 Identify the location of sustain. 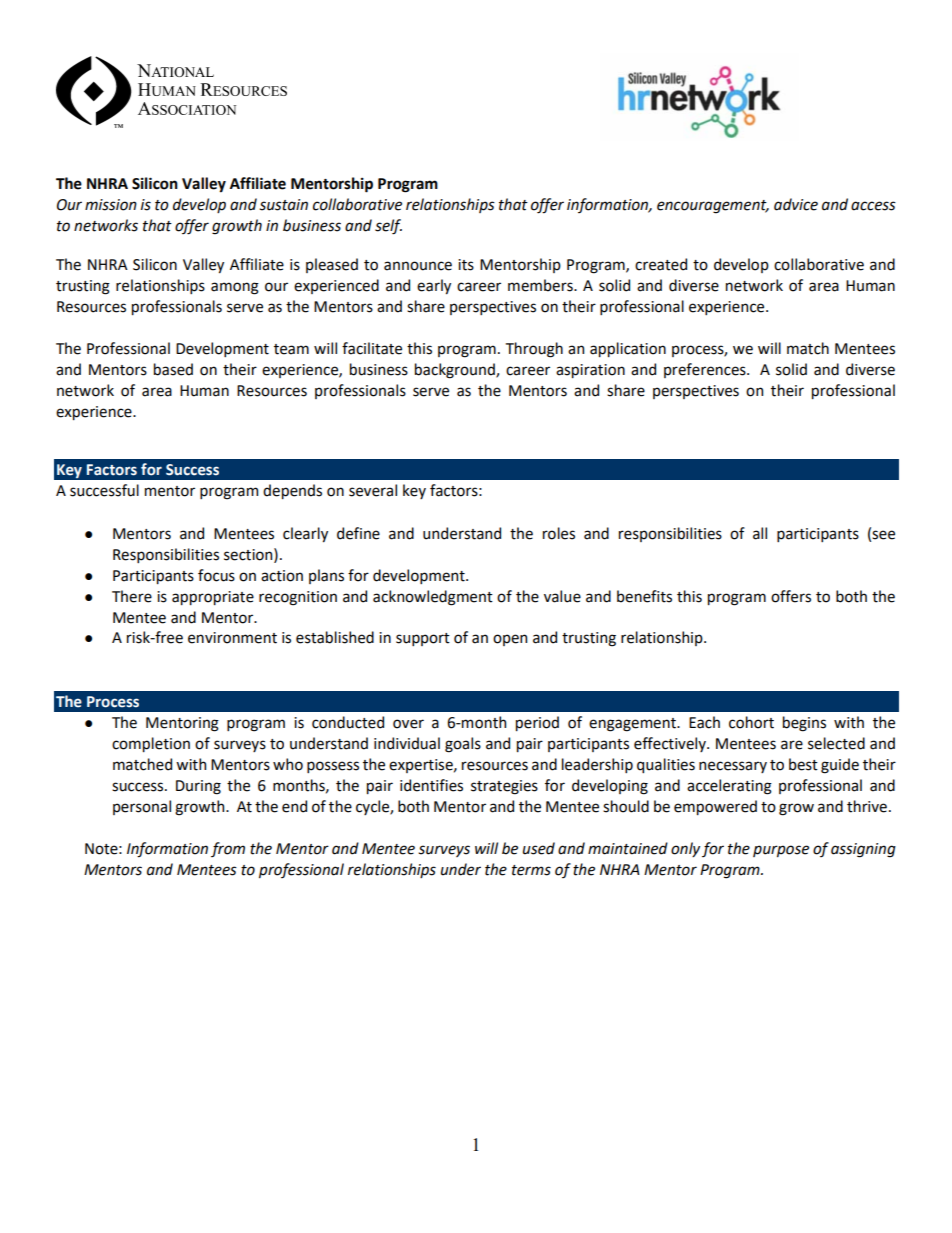
(283, 205).
